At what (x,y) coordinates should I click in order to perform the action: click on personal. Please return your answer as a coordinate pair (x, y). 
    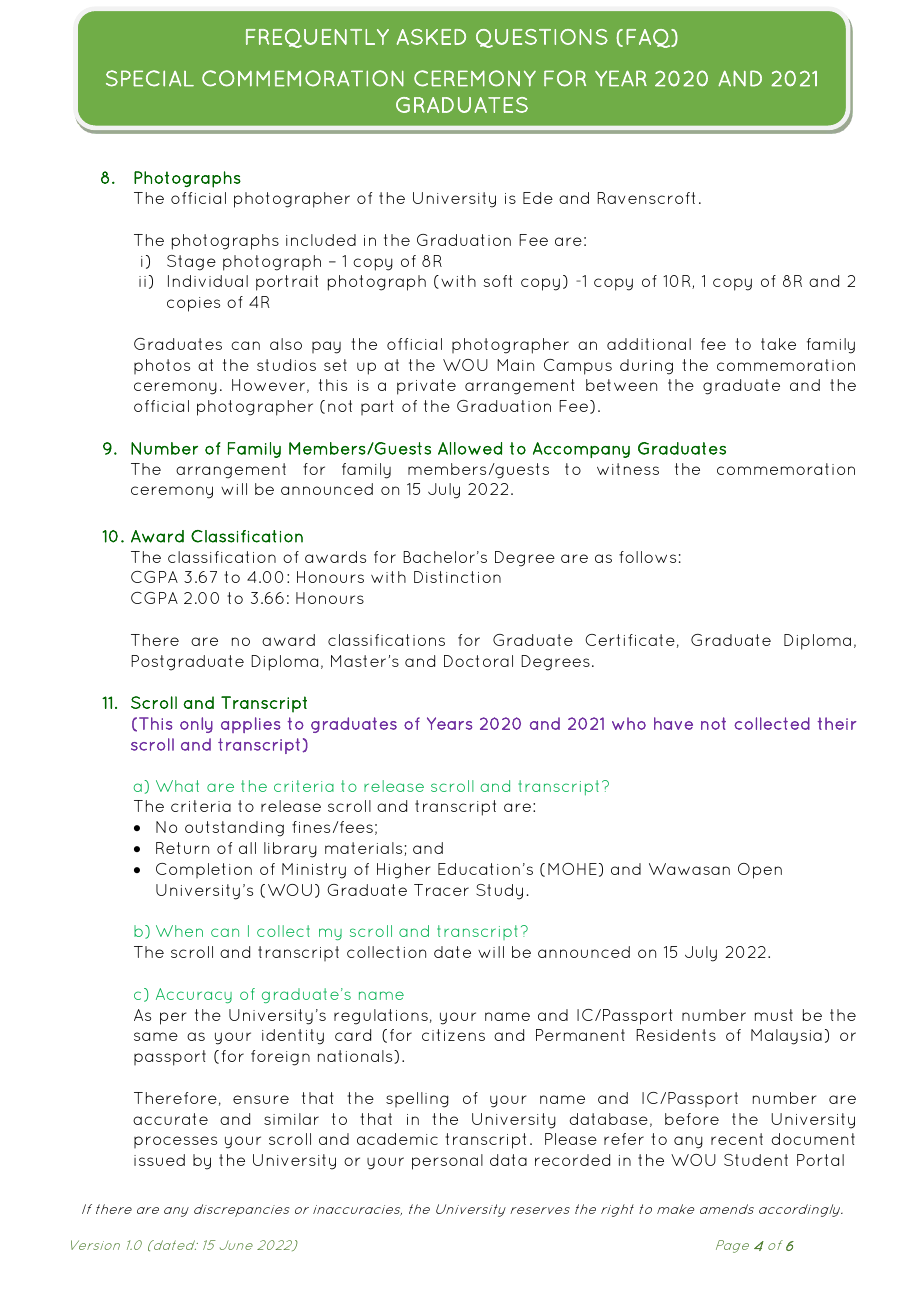
    Looking at the image, I should click on (447, 1162).
